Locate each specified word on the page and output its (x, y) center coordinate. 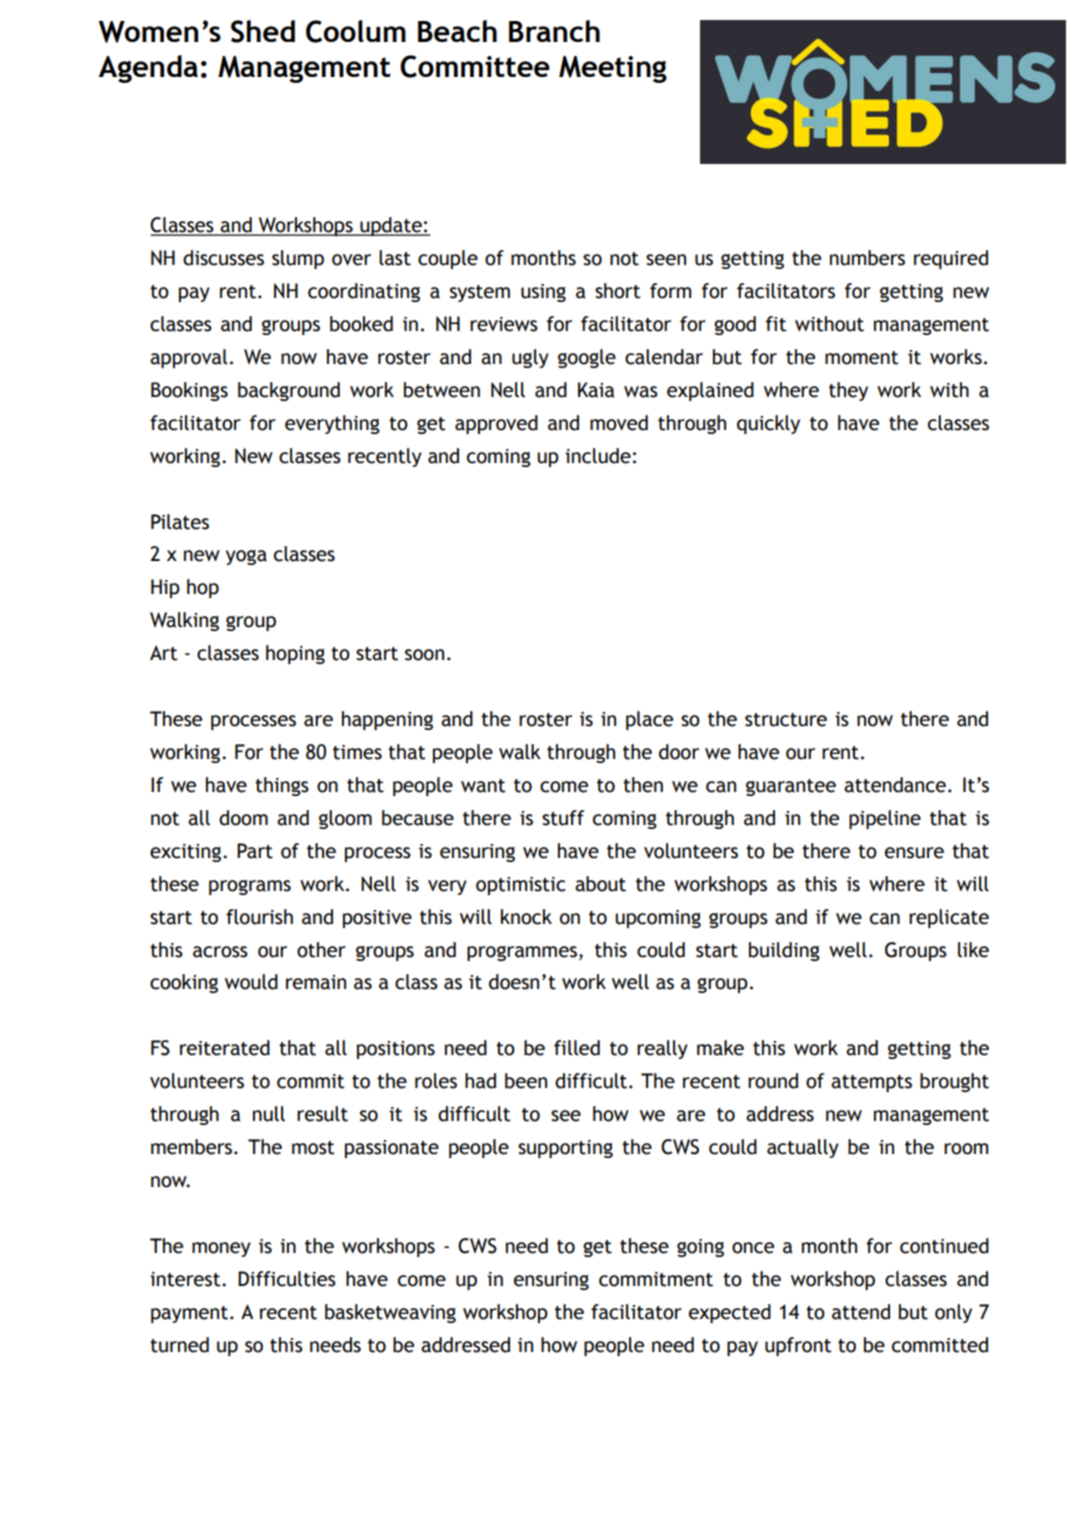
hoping (295, 654)
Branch (554, 31)
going (700, 1248)
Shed (263, 31)
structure (786, 720)
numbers (867, 258)
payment (189, 1314)
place (649, 720)
